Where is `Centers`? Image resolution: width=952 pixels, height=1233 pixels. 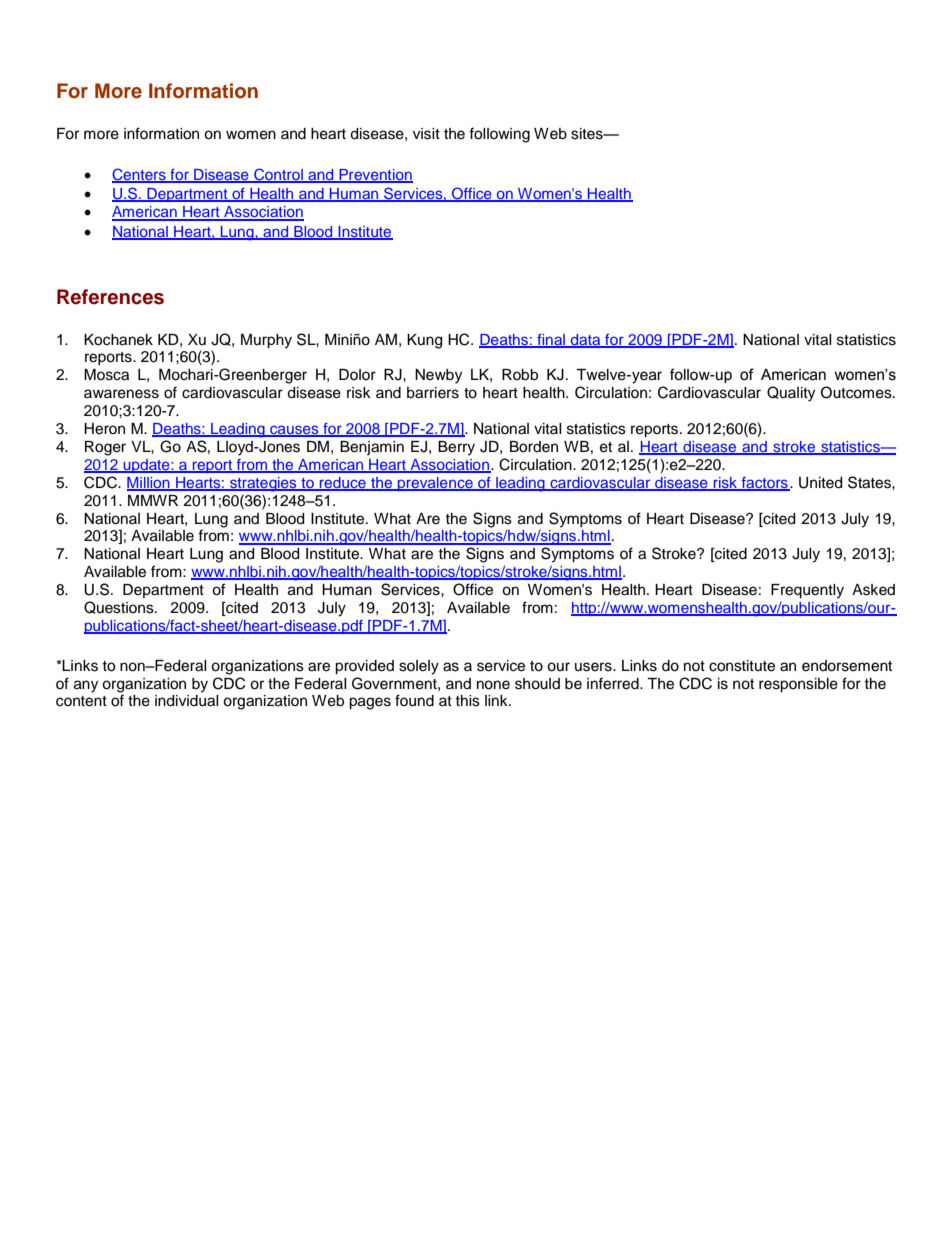 Centers is located at coordinates (140, 175).
